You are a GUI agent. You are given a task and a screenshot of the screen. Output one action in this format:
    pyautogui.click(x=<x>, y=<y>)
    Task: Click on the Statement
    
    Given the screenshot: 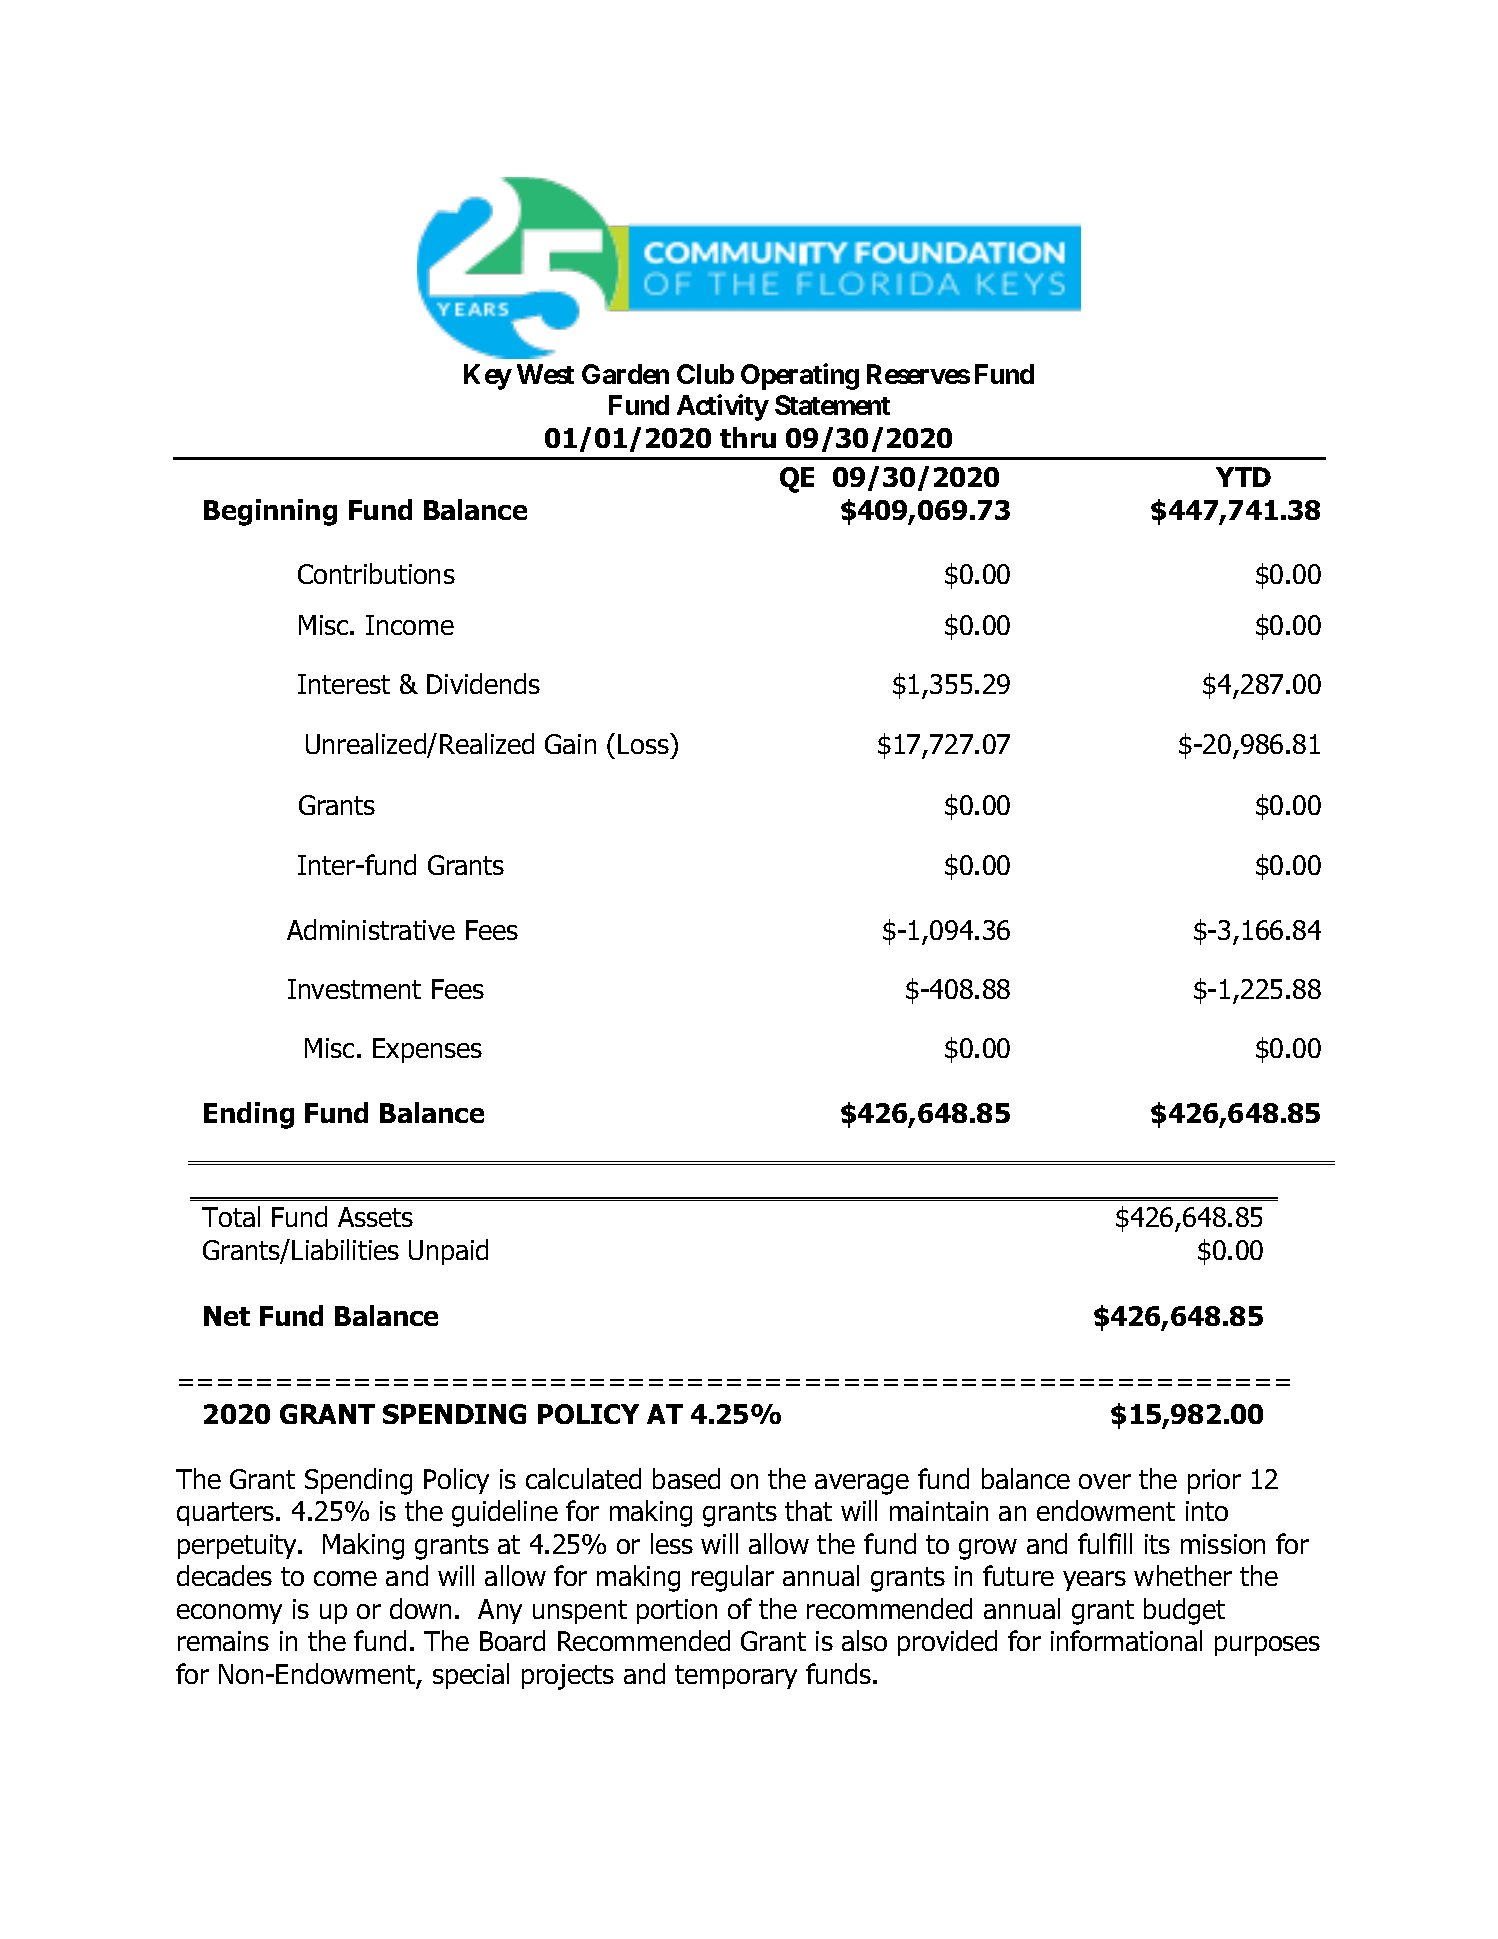 What is the action you would take?
    pyautogui.click(x=832, y=405)
